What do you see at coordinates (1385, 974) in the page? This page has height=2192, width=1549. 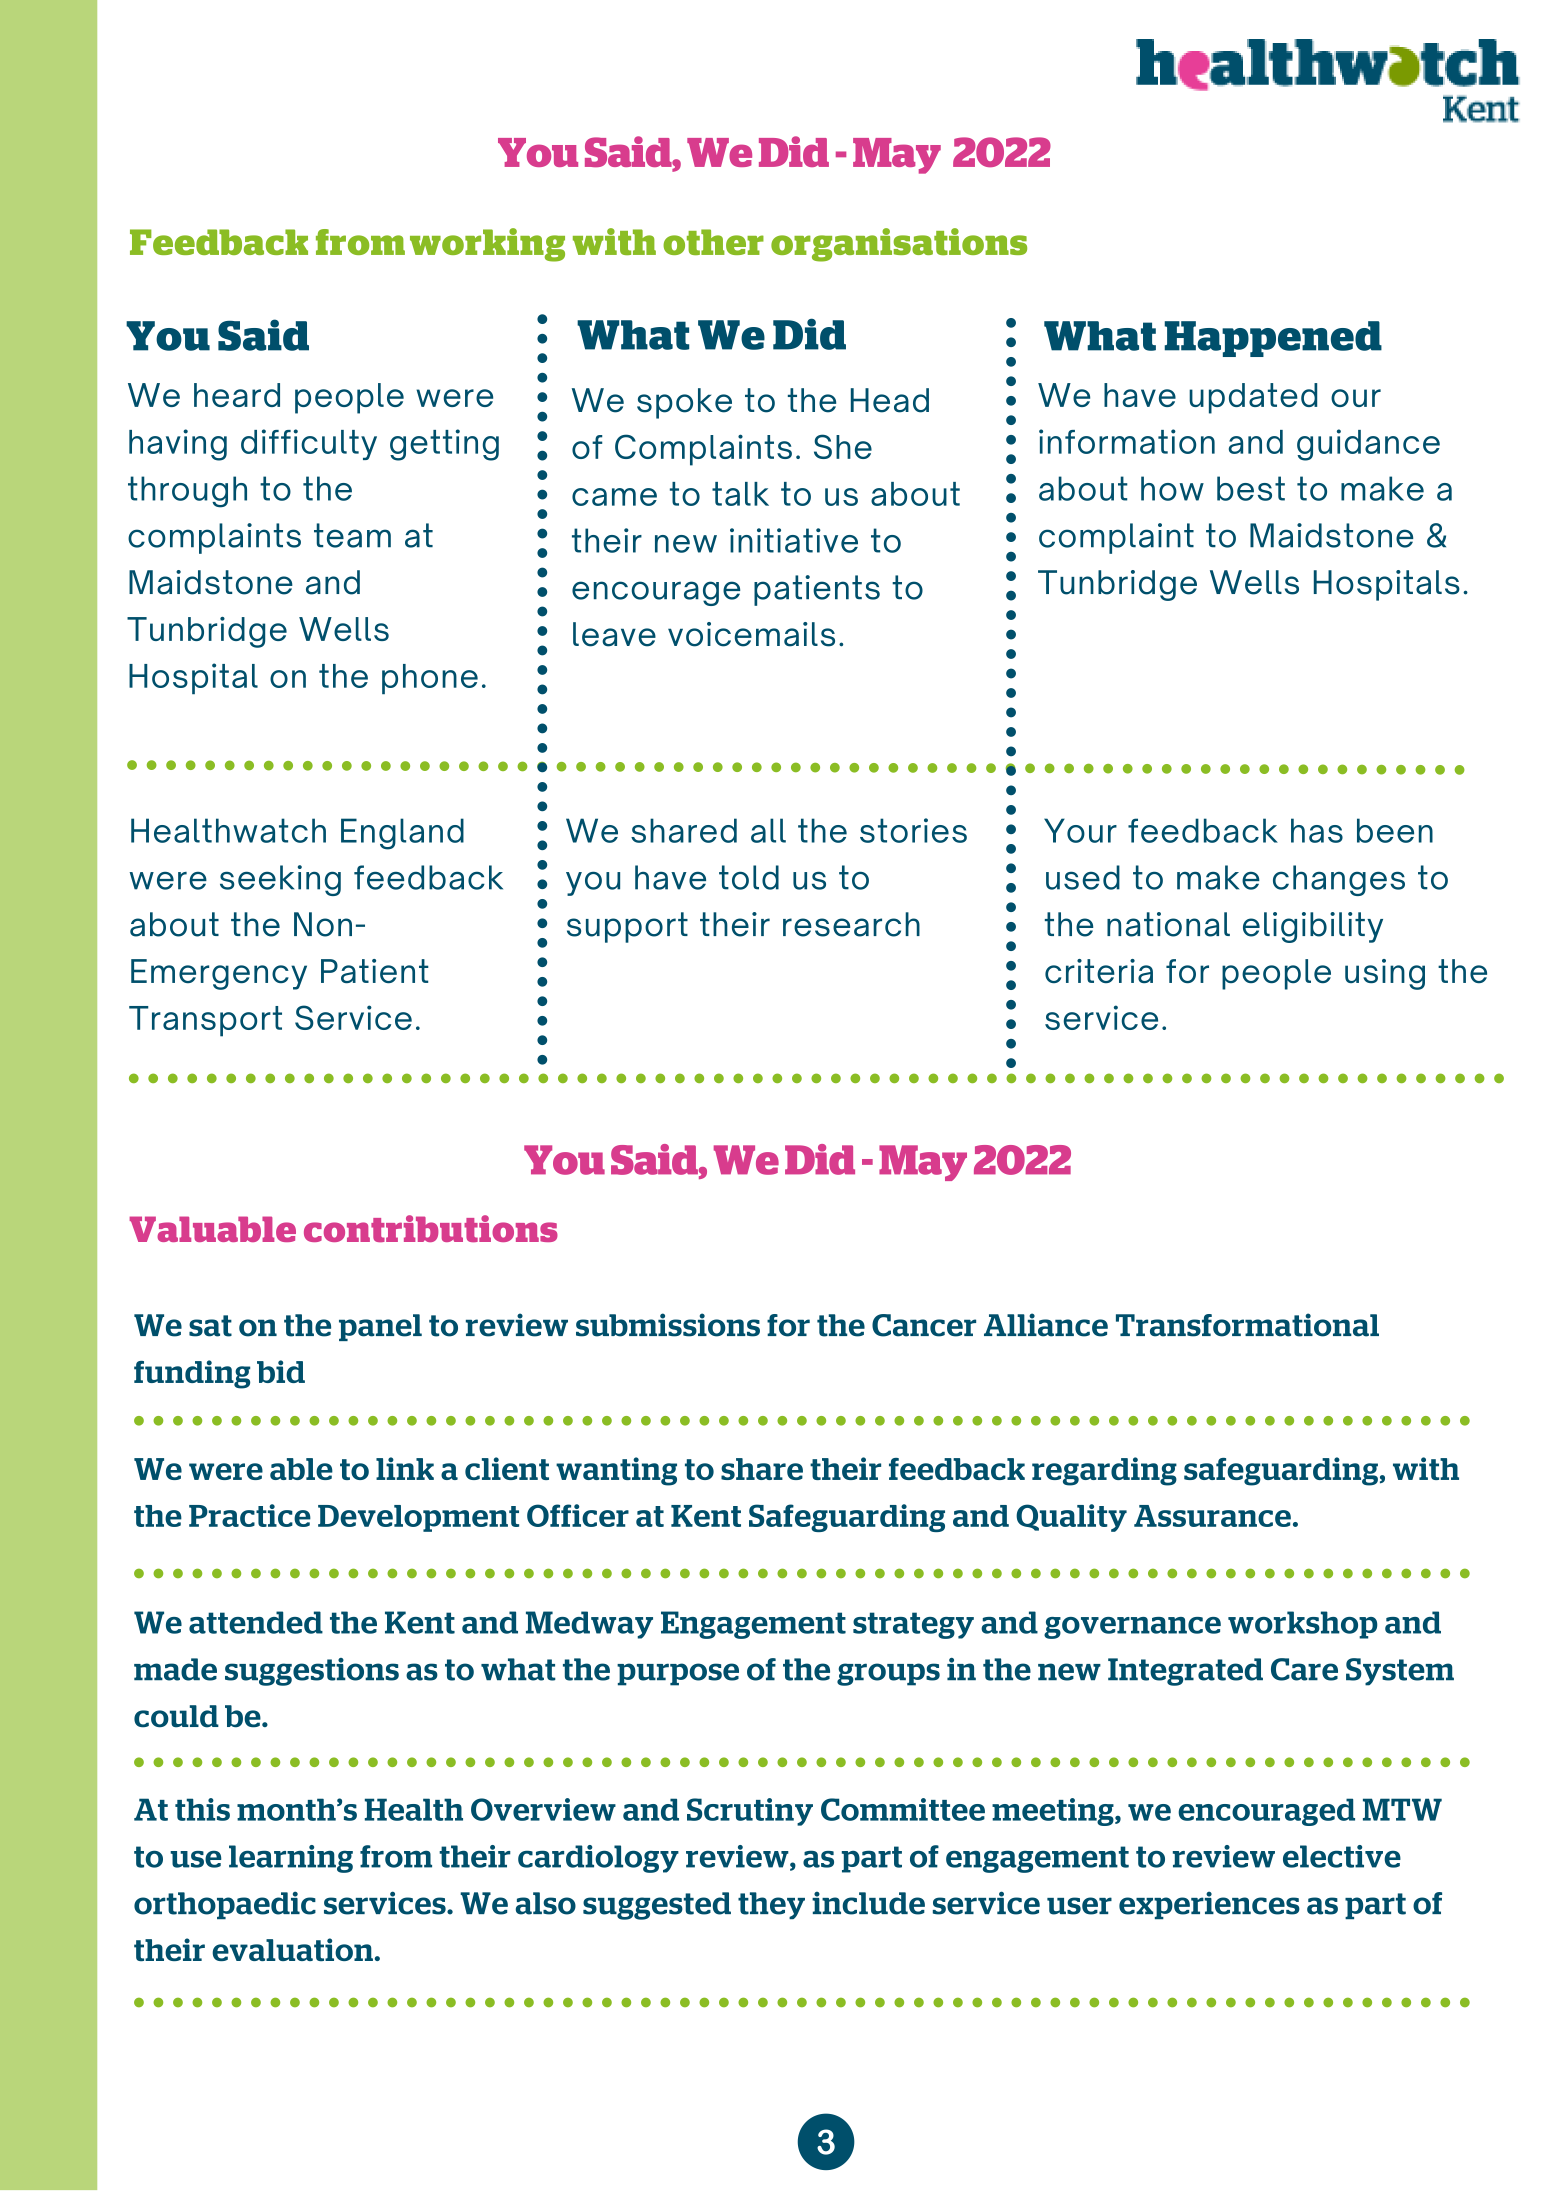 I see `using` at bounding box center [1385, 974].
